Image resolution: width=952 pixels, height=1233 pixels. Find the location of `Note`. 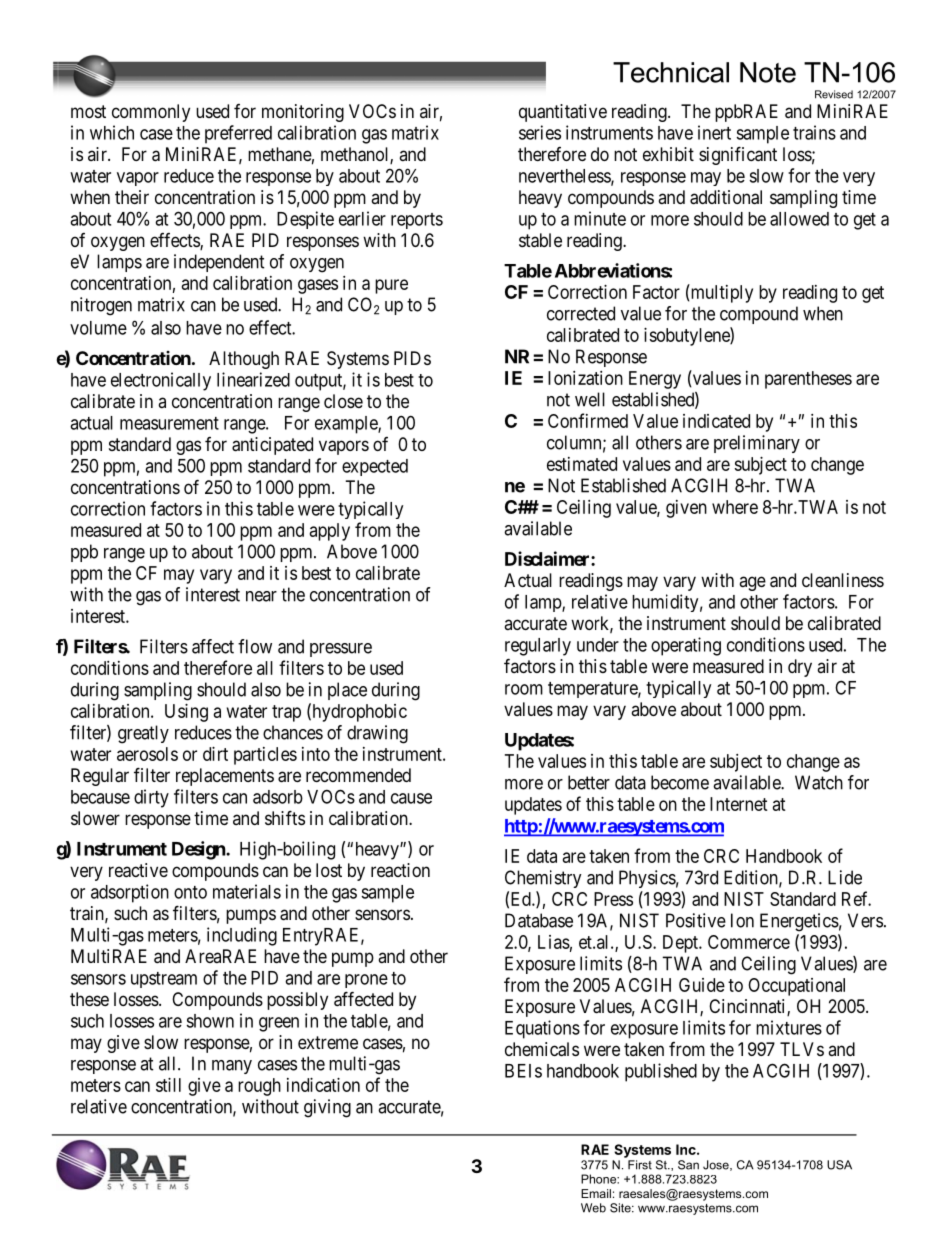

Note is located at coordinates (768, 72).
